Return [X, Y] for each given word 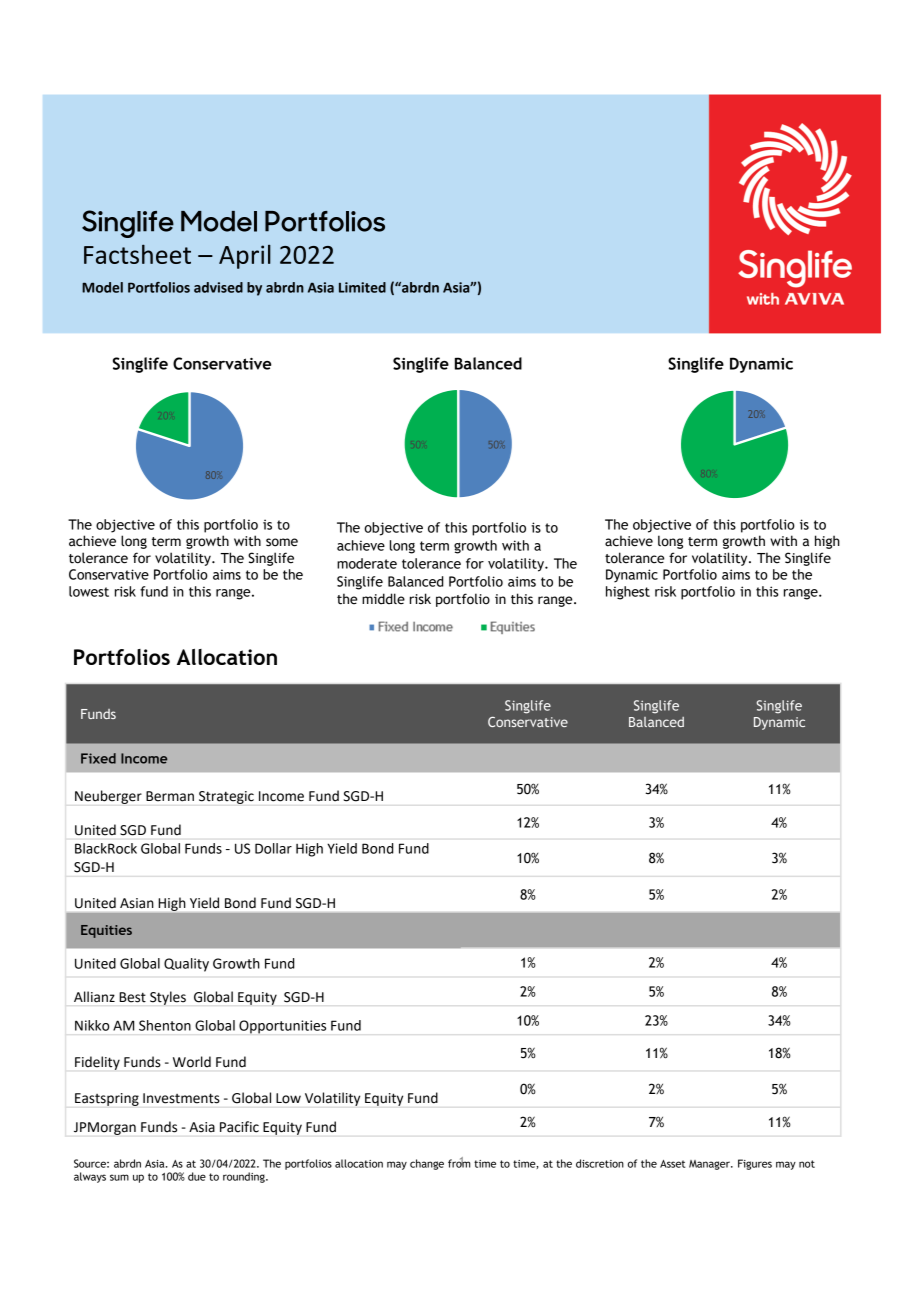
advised [218, 287]
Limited [362, 287]
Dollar [273, 848]
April [245, 256]
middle [383, 599]
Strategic [226, 797]
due [197, 1176]
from [459, 1162]
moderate [367, 563]
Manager [710, 1165]
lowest [89, 591]
